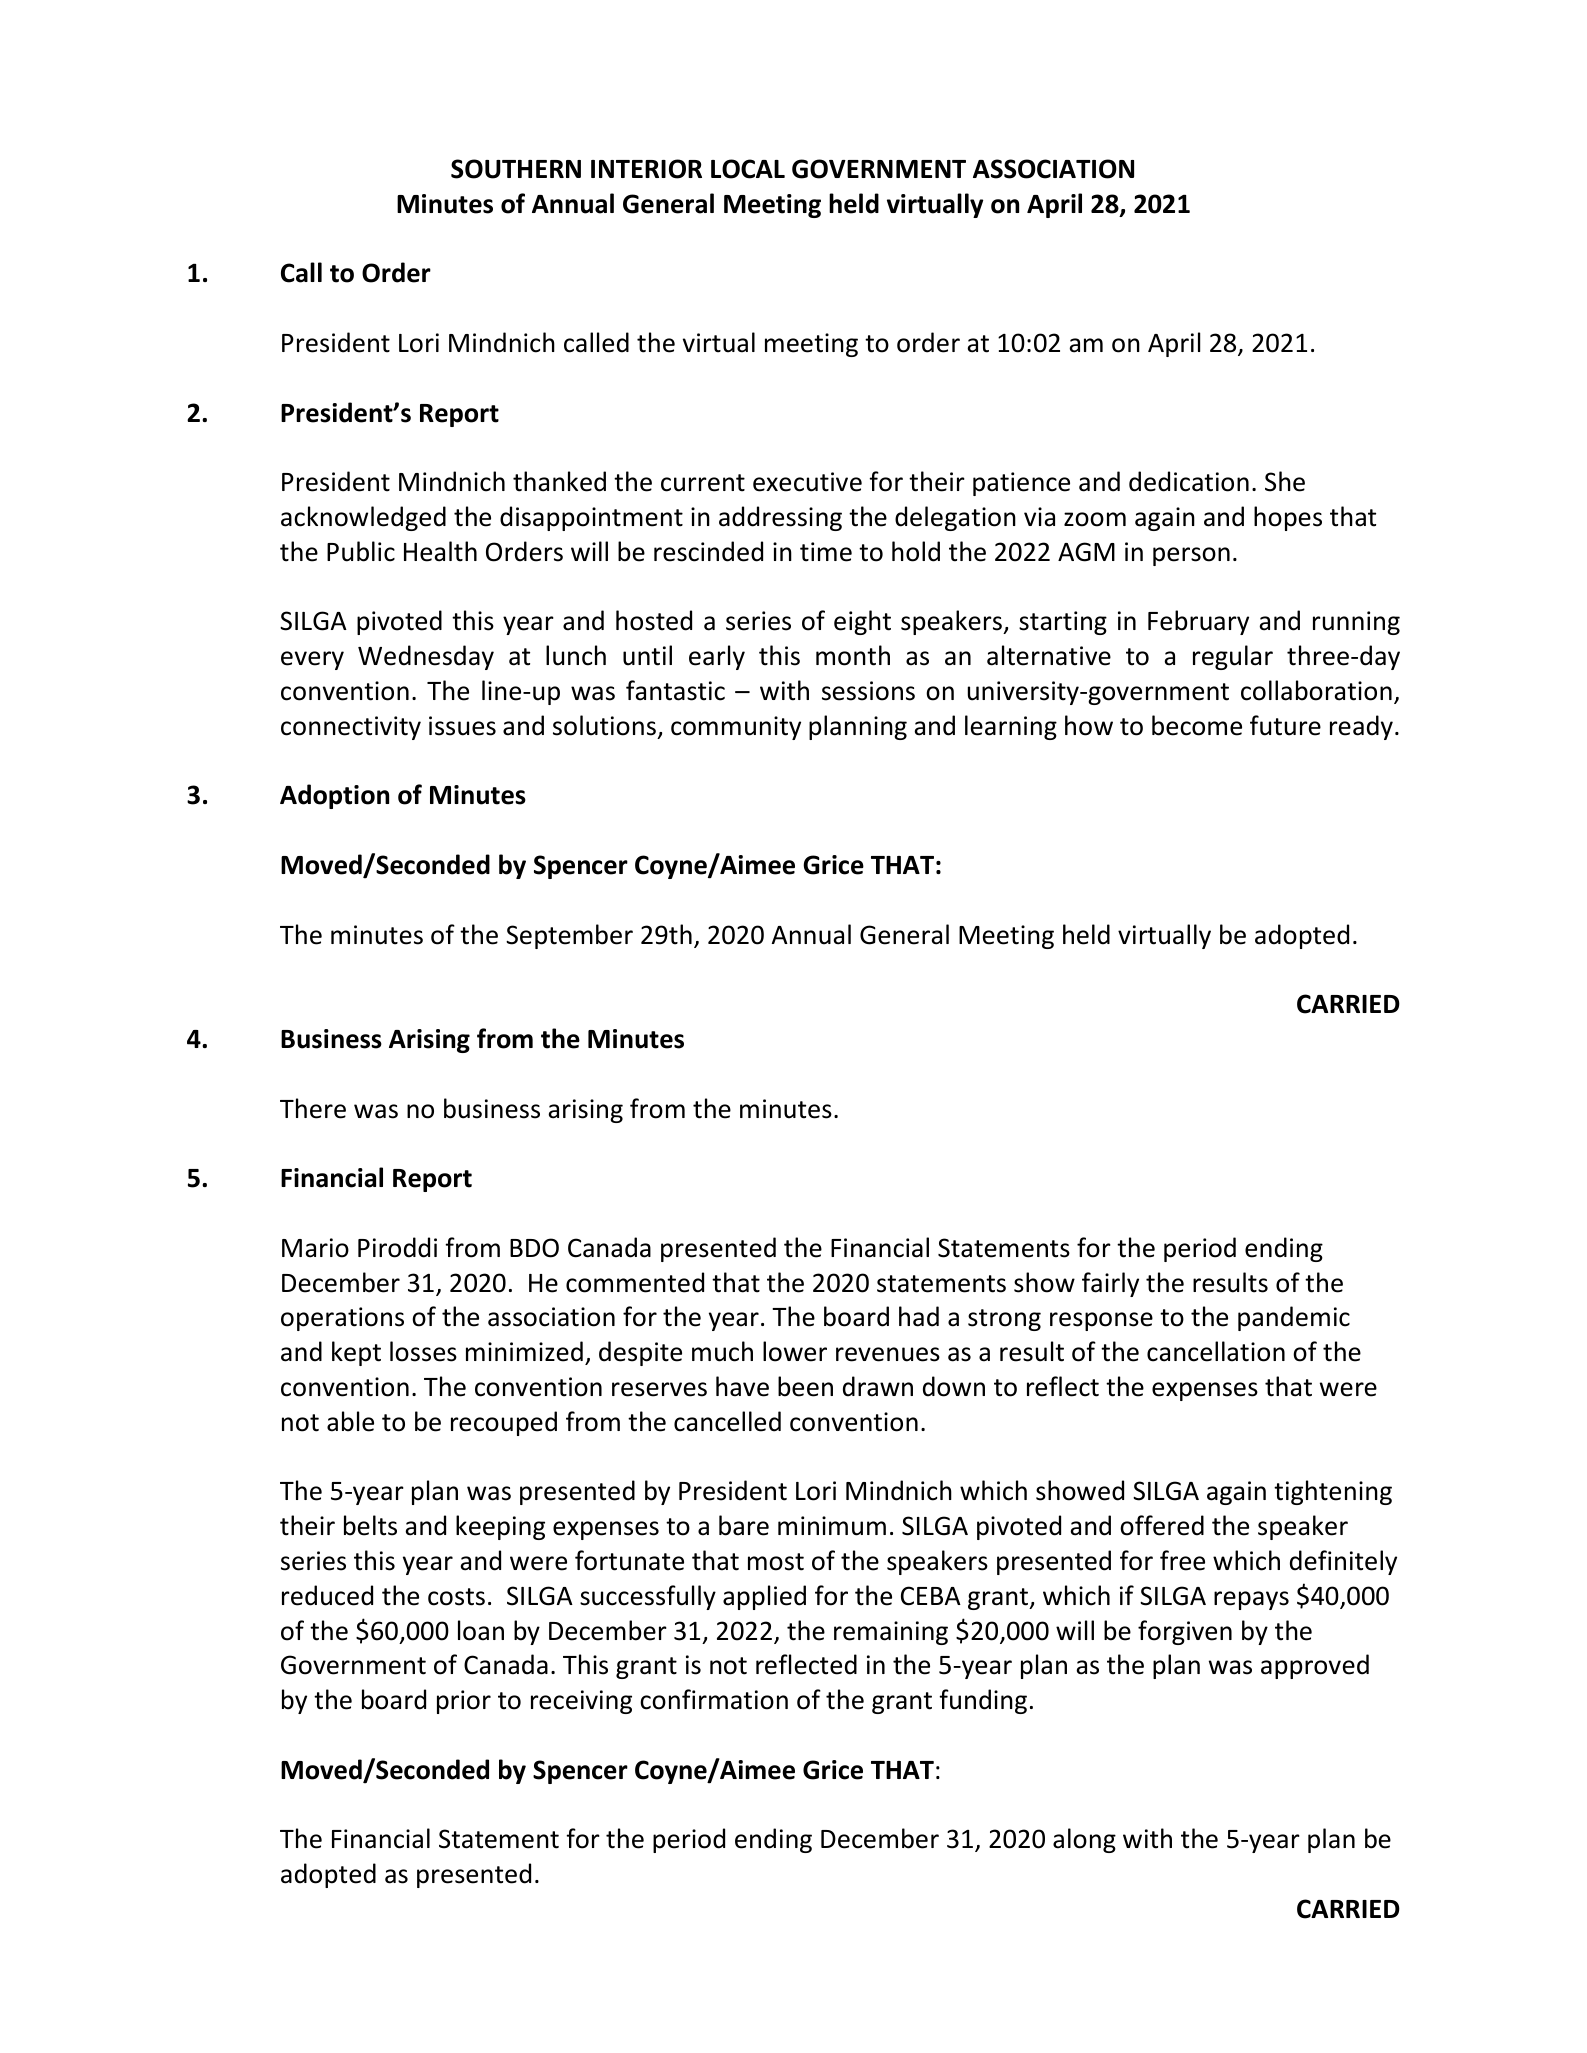  Describe the element at coordinates (1197, 725) in the screenshot. I see `become` at that location.
